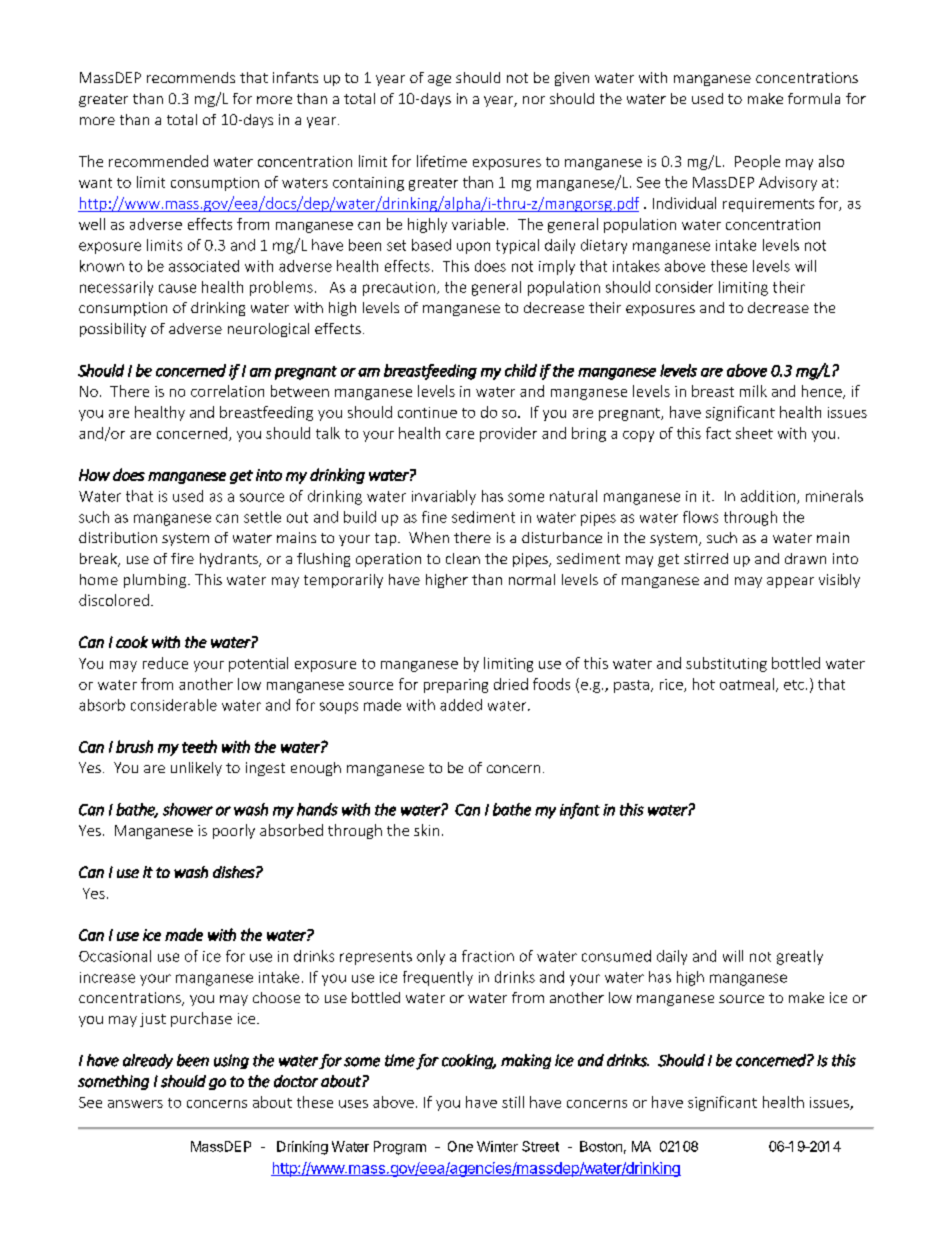 The height and width of the screenshot is (1233, 952). Describe the element at coordinates (191, 77) in the screenshot. I see `recommends` at that location.
